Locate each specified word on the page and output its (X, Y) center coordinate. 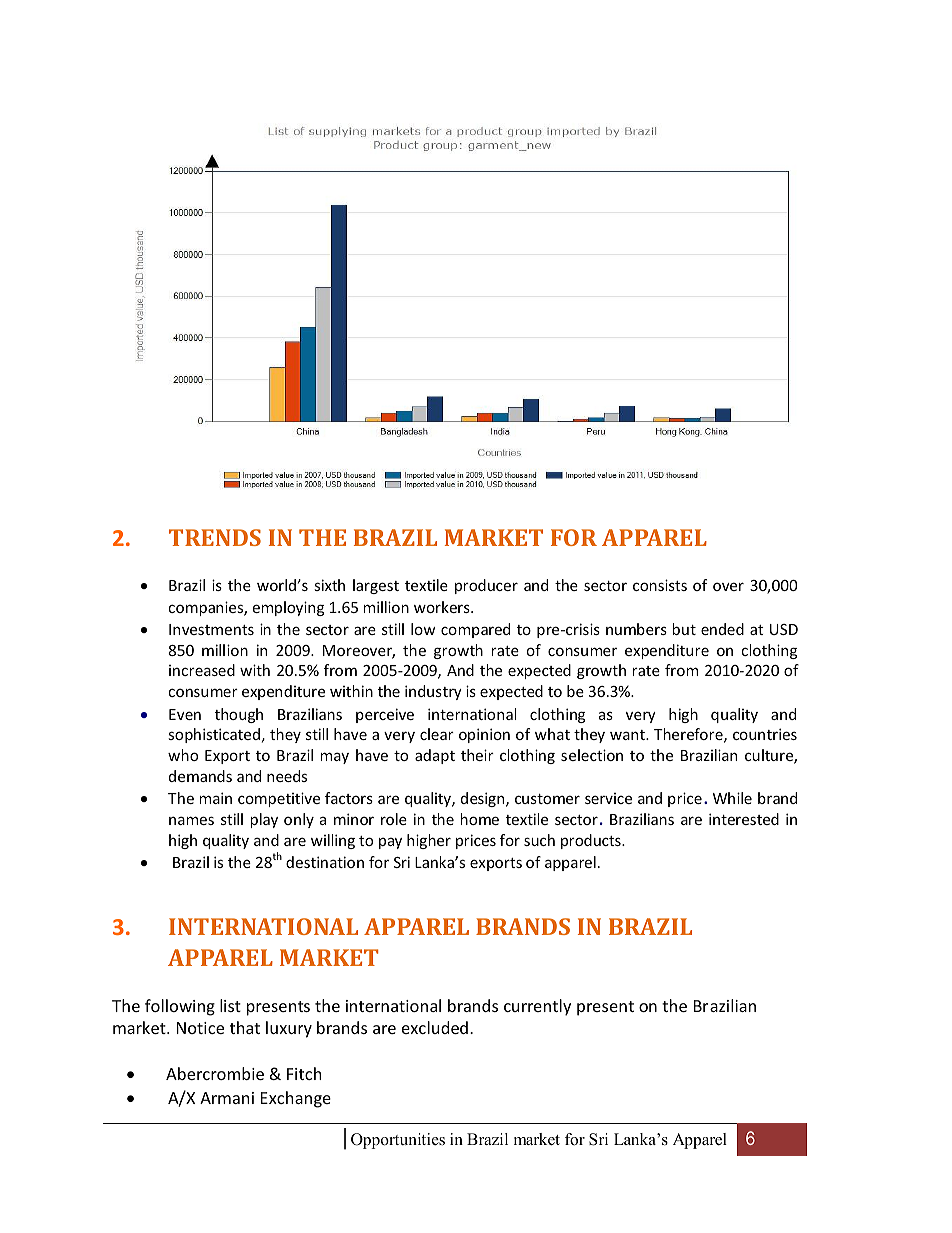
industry (433, 692)
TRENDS (215, 537)
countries (765, 734)
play (264, 820)
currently (537, 1007)
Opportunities (398, 1141)
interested (744, 819)
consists (660, 585)
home (479, 819)
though (239, 715)
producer (486, 586)
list (230, 1005)
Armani (227, 1098)
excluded (435, 1027)
